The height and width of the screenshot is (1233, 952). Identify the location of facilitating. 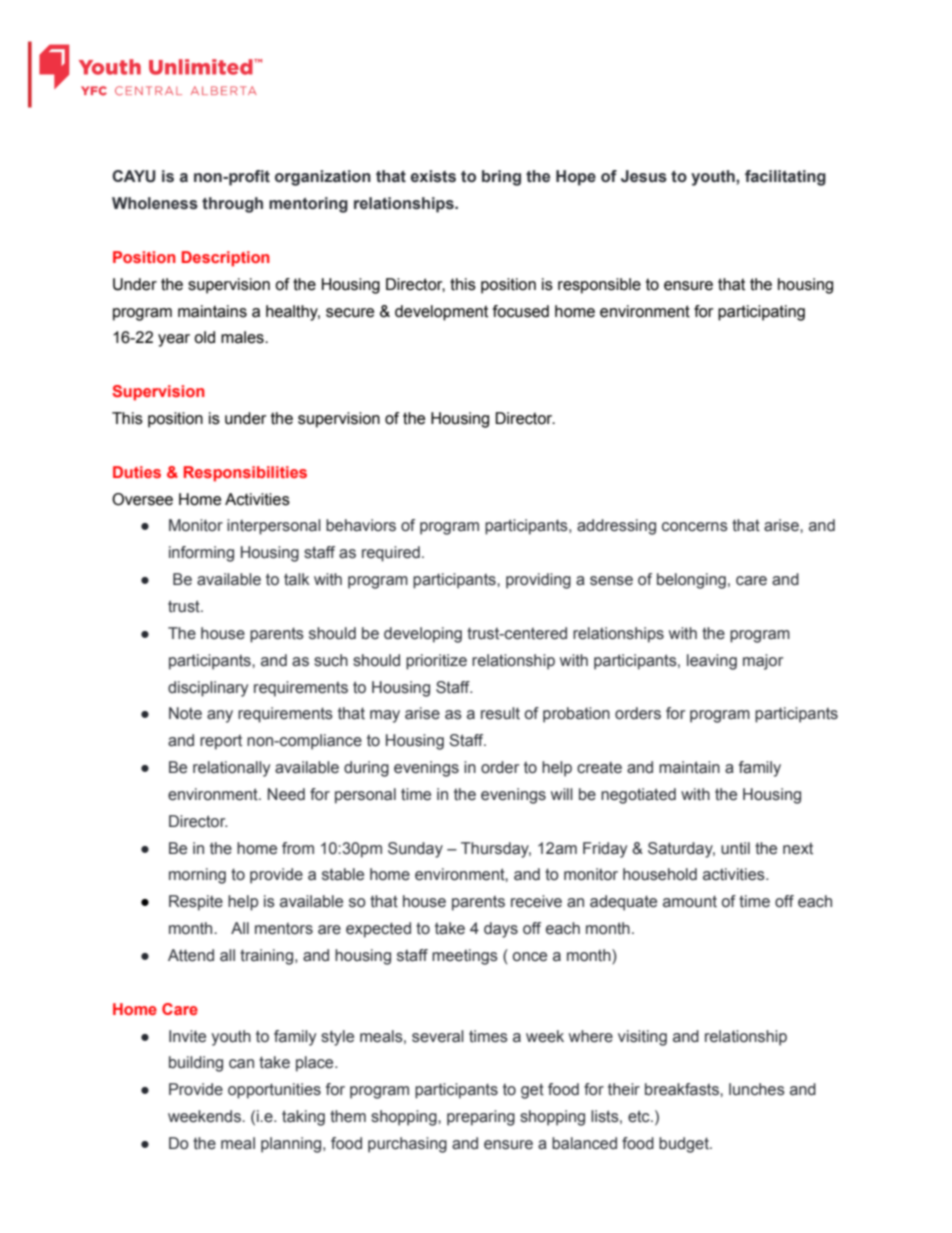
(785, 178).
